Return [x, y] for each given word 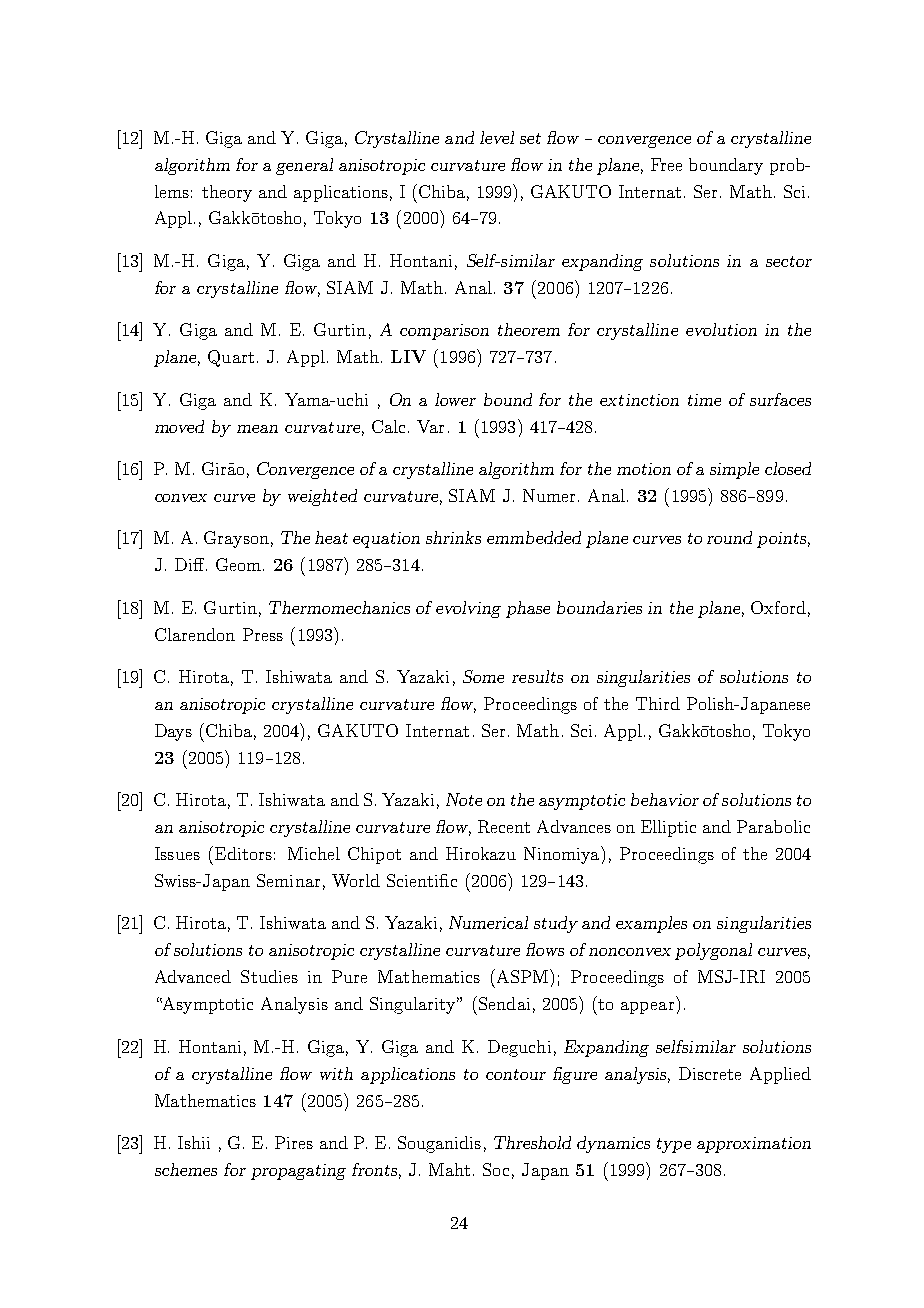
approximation [754, 1145]
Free [666, 164]
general [304, 166]
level [497, 137]
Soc [496, 1169]
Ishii [194, 1142]
